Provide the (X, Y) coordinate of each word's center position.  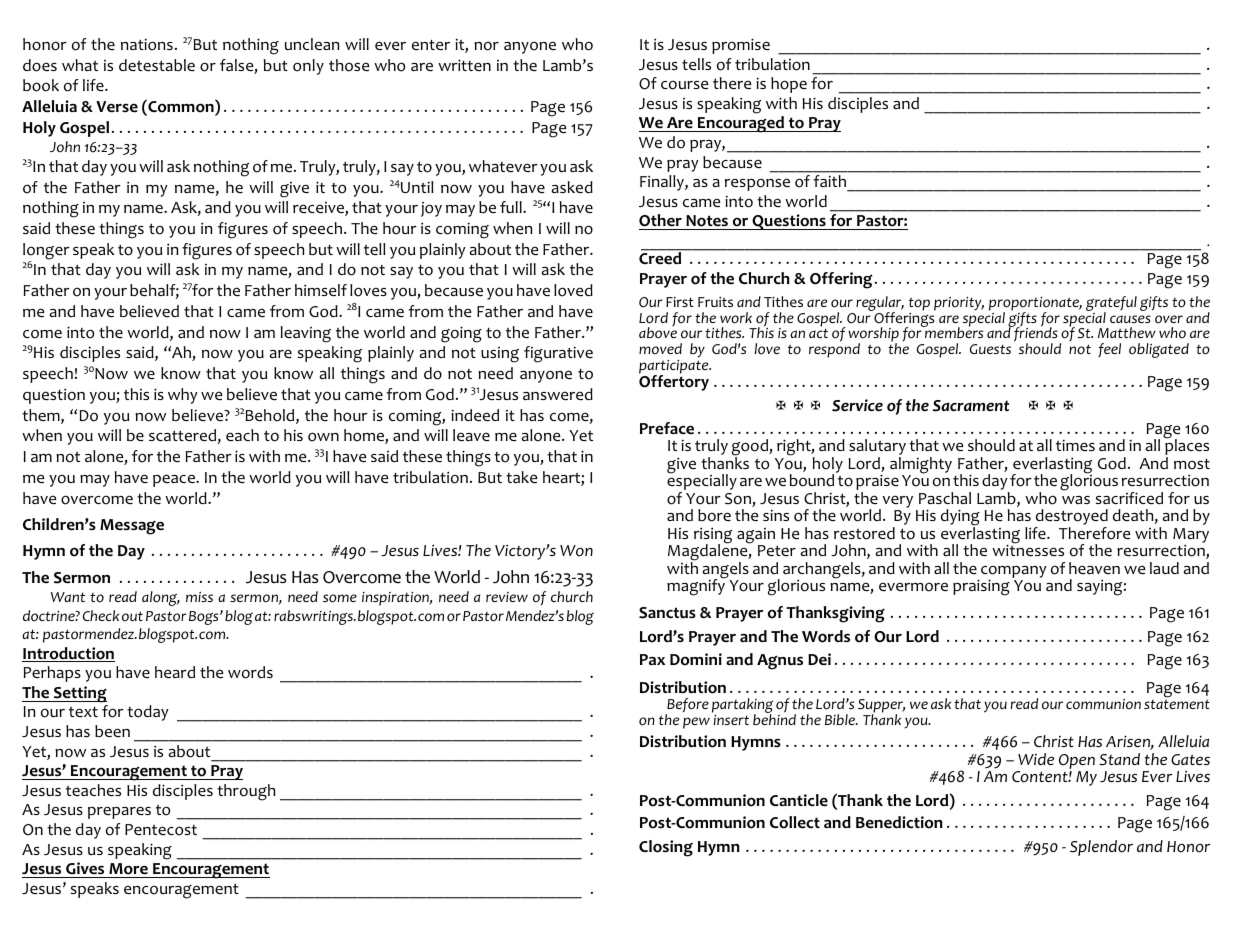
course (684, 85)
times (1075, 445)
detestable (157, 65)
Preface (667, 428)
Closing (666, 848)
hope (789, 85)
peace (175, 480)
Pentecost (161, 830)
